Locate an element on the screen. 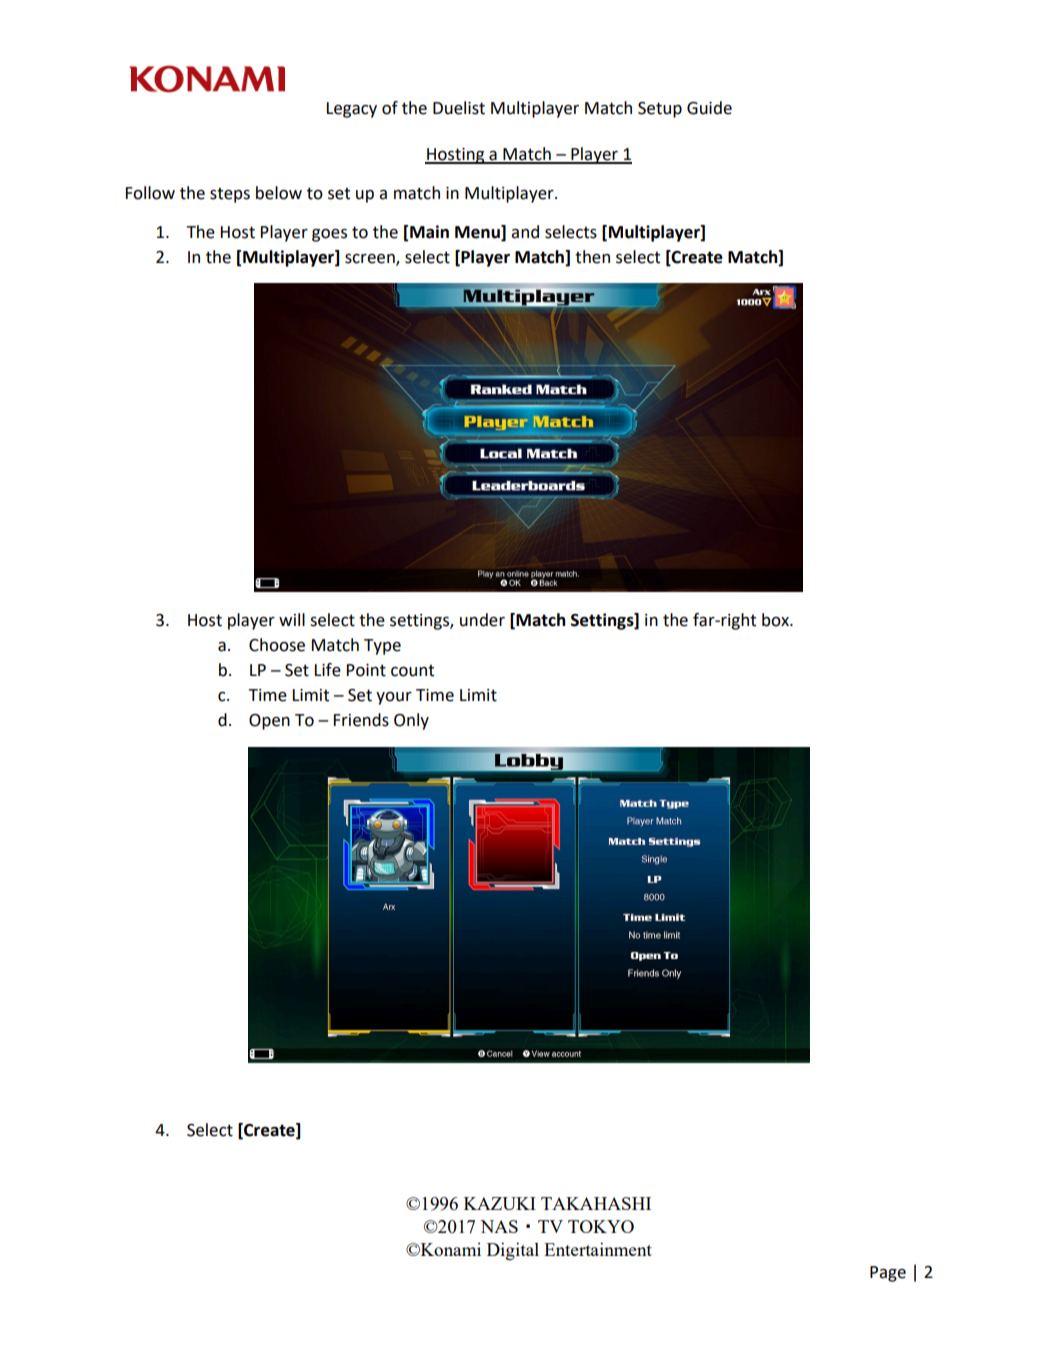 The height and width of the screenshot is (1369, 1058). Open is located at coordinates (269, 722).
